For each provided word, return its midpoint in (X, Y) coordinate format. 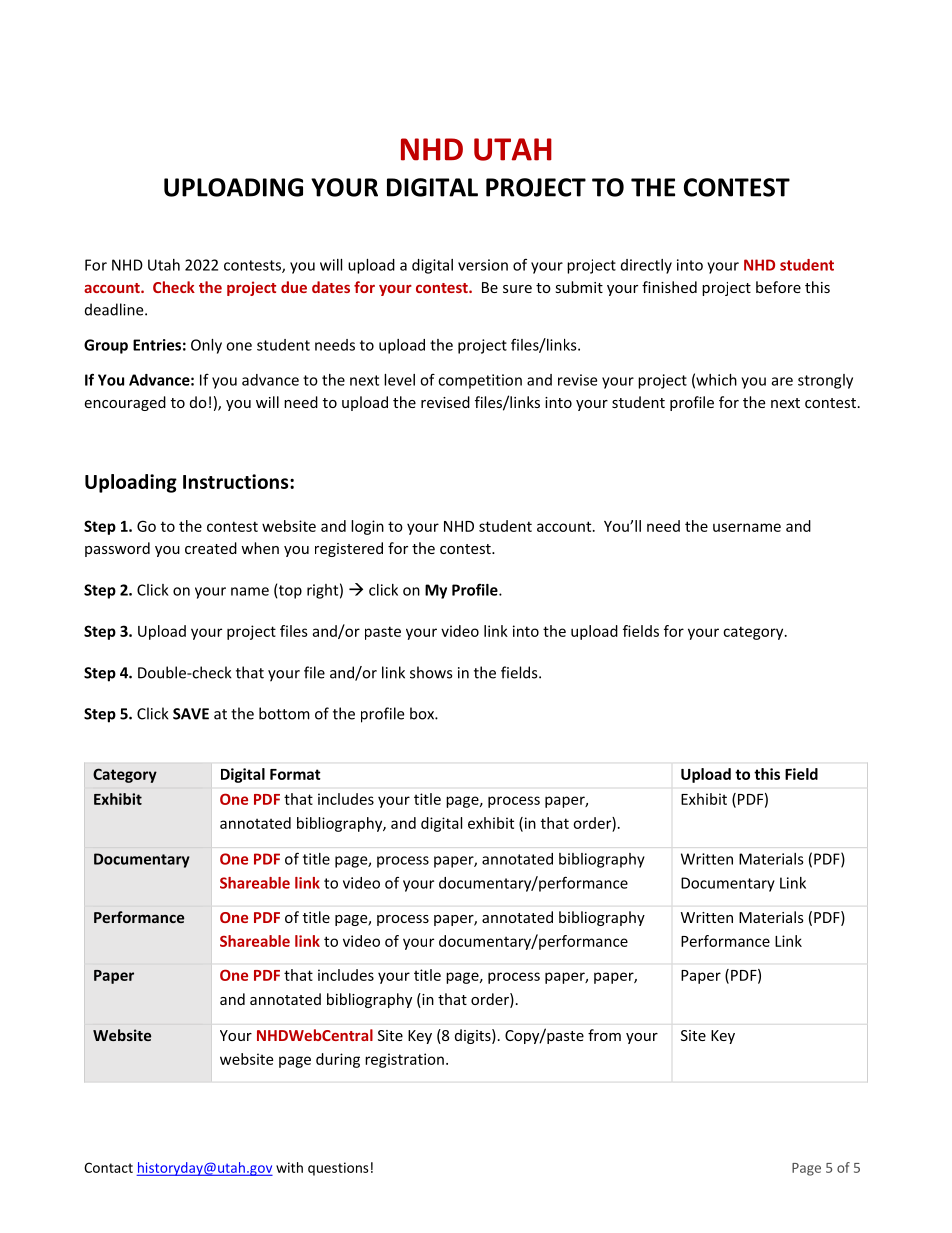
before (778, 287)
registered (349, 549)
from (604, 1035)
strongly (825, 381)
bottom (284, 713)
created (211, 548)
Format (295, 774)
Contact (108, 1167)
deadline (115, 309)
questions (338, 1169)
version (483, 265)
